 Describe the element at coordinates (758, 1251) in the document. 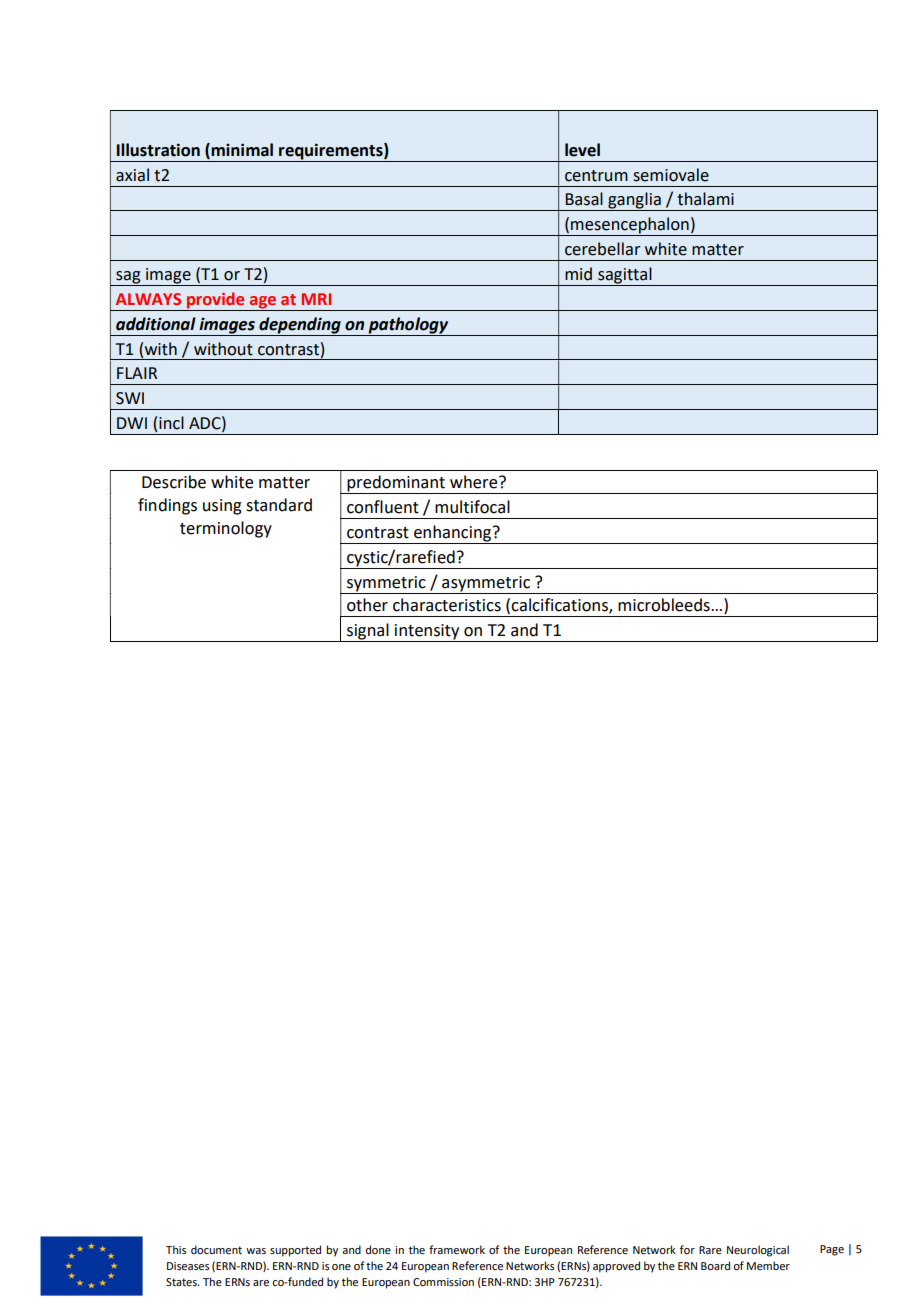

I see `Neurological` at that location.
